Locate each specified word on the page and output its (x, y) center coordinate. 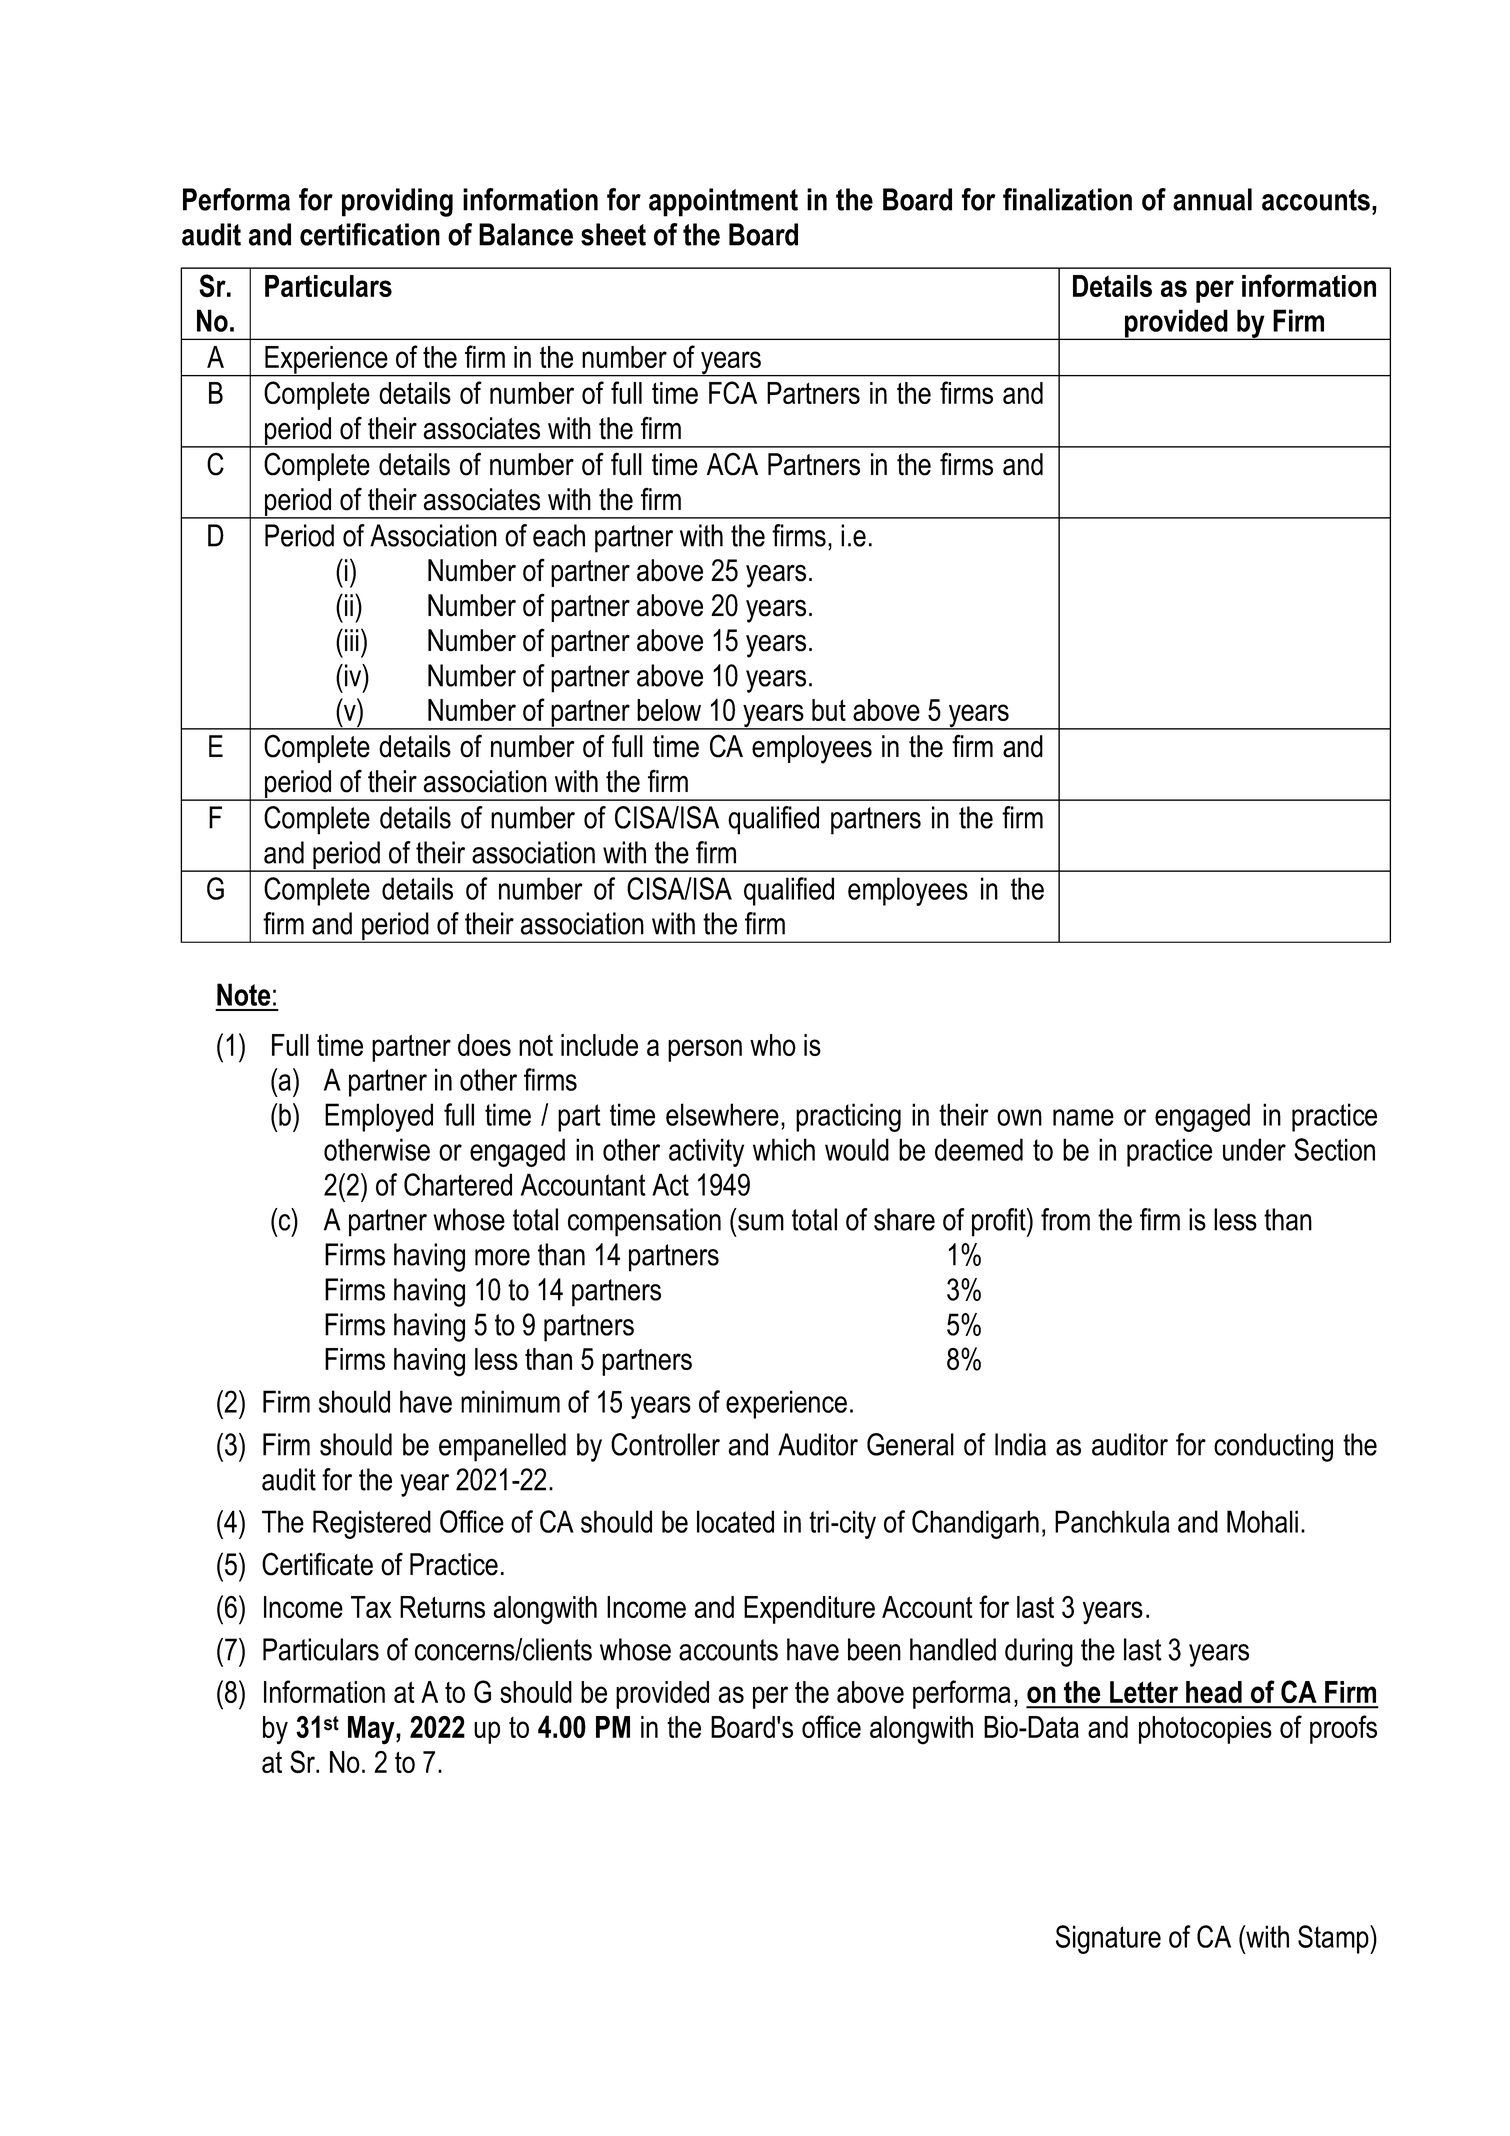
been (874, 1649)
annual (1212, 199)
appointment (723, 202)
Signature (1108, 1939)
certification (370, 234)
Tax (371, 1607)
